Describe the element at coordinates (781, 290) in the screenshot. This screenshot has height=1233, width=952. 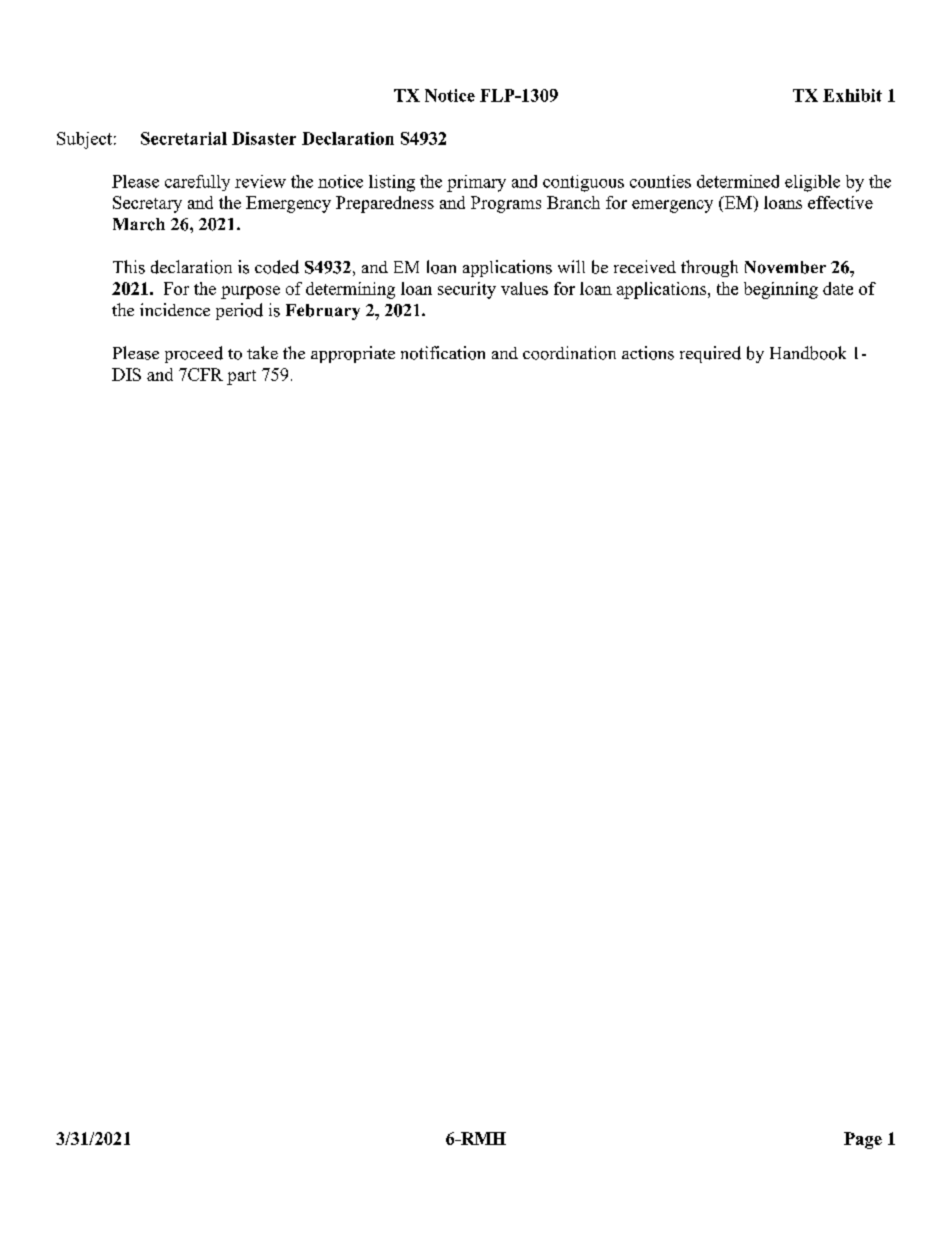
I see `beginning` at that location.
